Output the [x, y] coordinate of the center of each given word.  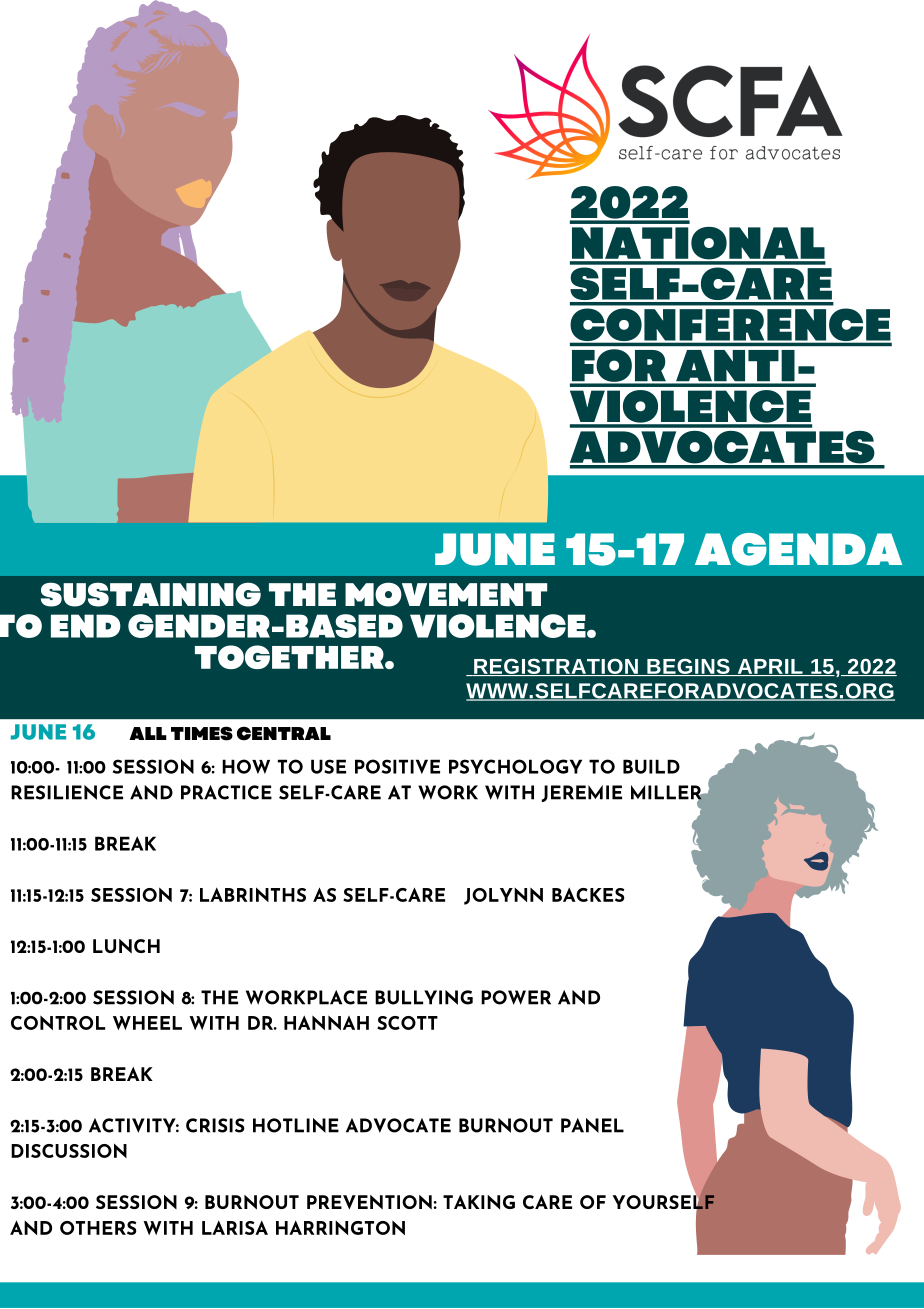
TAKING [479, 1202]
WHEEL [147, 1023]
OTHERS [98, 1228]
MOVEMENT [446, 594]
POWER [516, 997]
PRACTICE [226, 792]
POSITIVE [397, 766]
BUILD [651, 766]
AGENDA [798, 549]
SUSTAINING [151, 594]
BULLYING [424, 997]
